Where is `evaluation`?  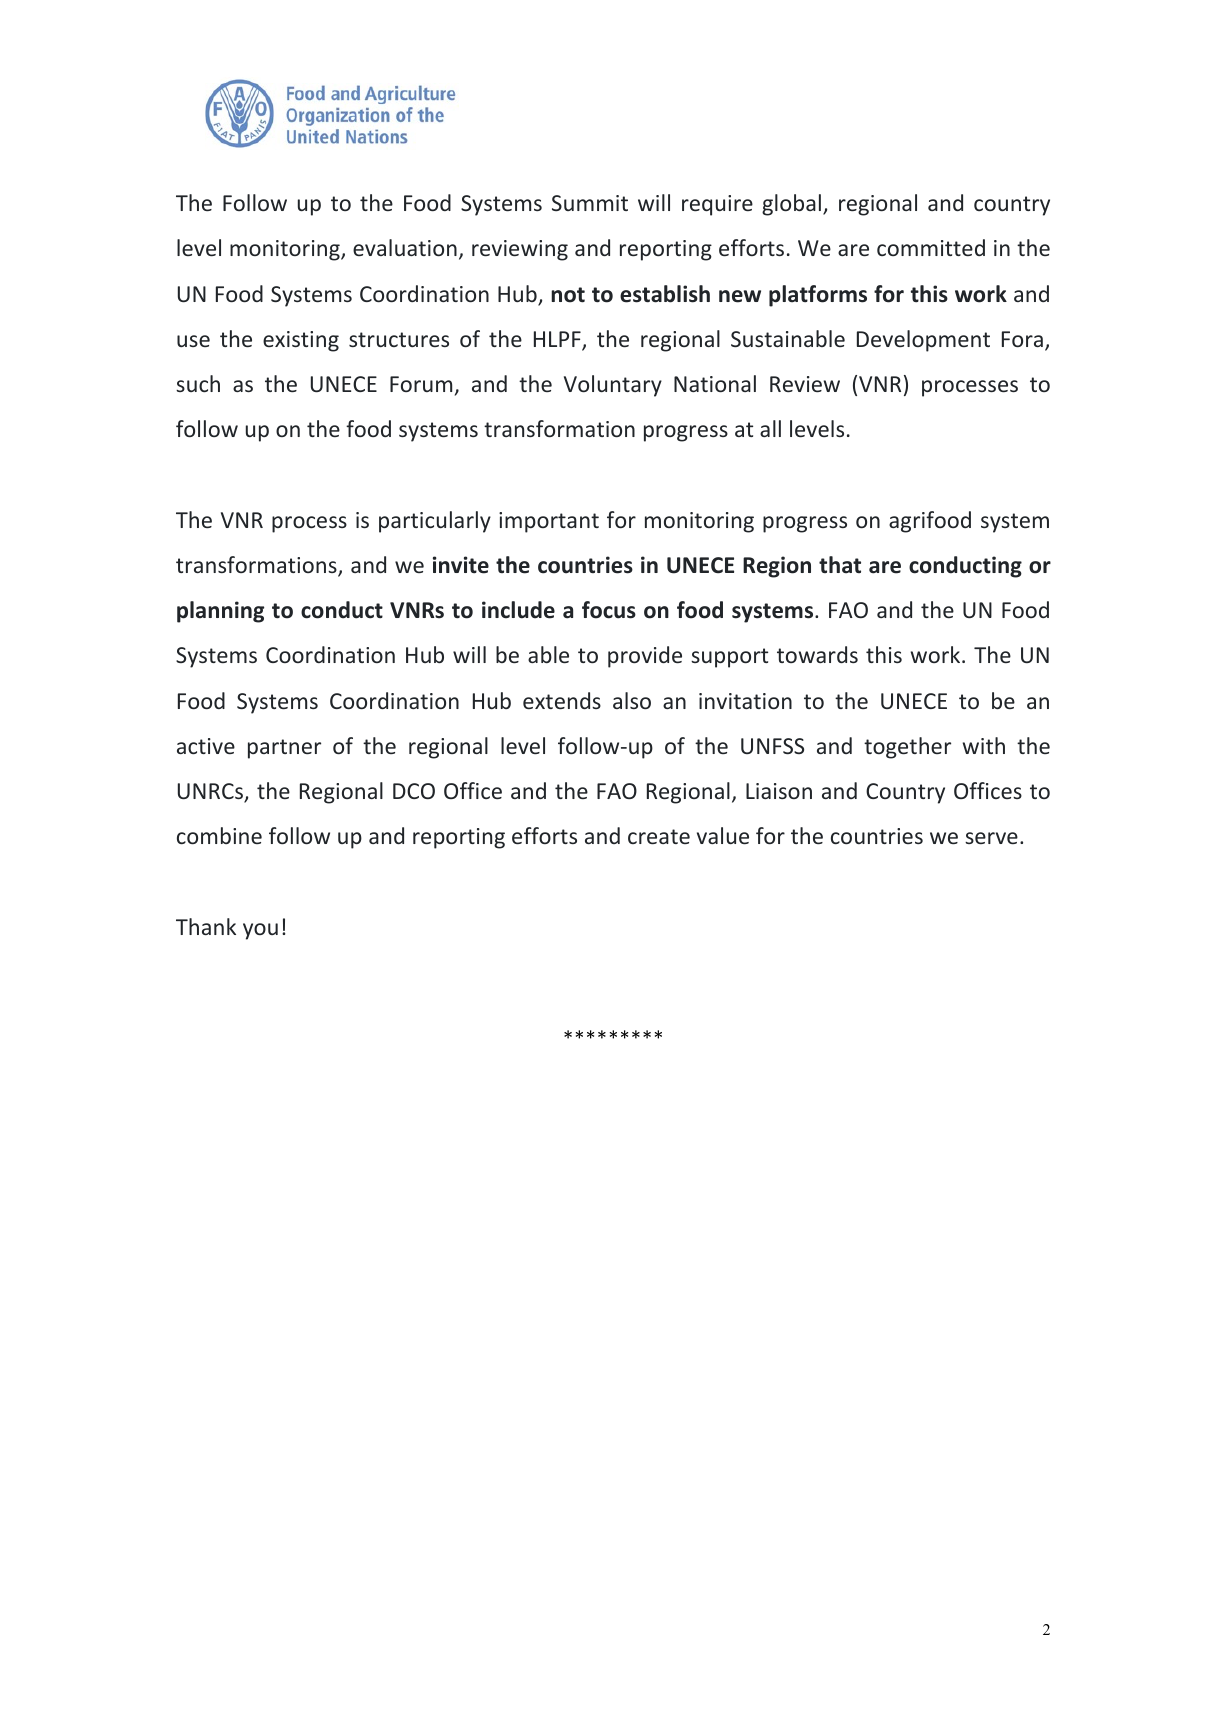 evaluation is located at coordinates (405, 247).
